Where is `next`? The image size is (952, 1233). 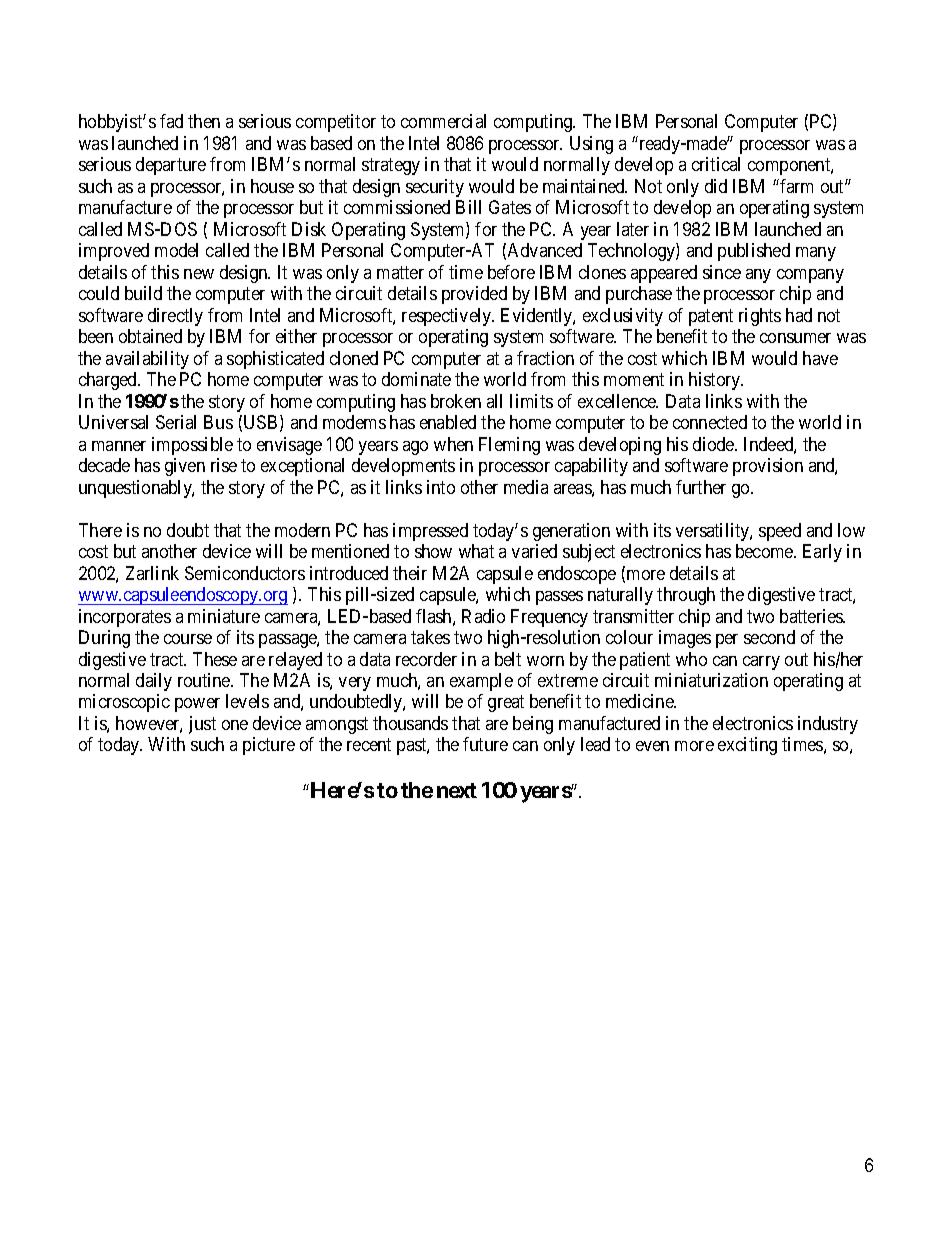
next is located at coordinates (457, 790).
